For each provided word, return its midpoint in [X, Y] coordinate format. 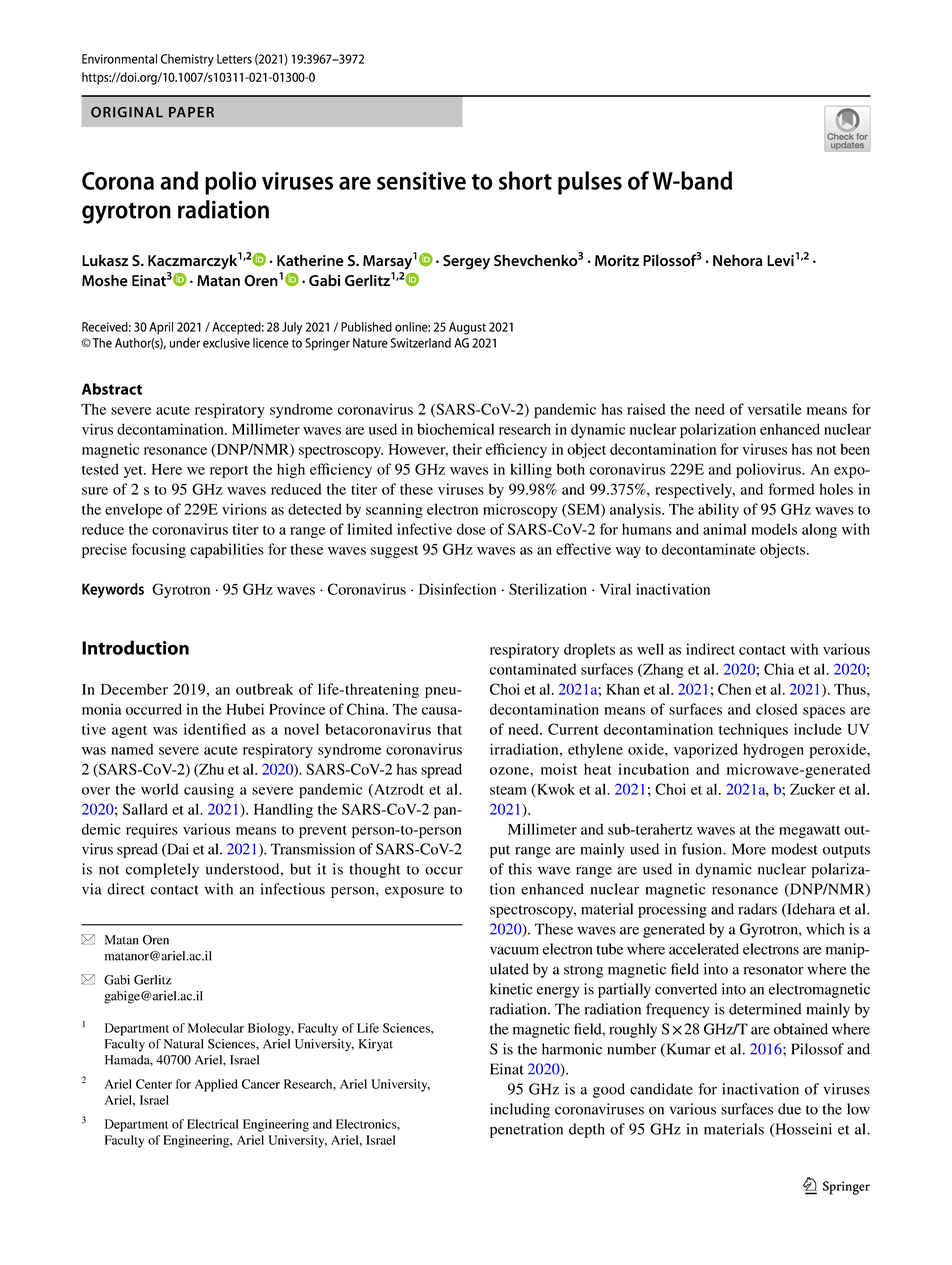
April [161, 328]
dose [471, 529]
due [789, 1109]
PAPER [191, 112]
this [520, 869]
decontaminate [709, 549]
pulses [590, 183]
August [467, 328]
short [525, 180]
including [520, 1110]
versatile [775, 409]
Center [154, 1084]
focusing [158, 550]
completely [162, 870]
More [749, 849]
